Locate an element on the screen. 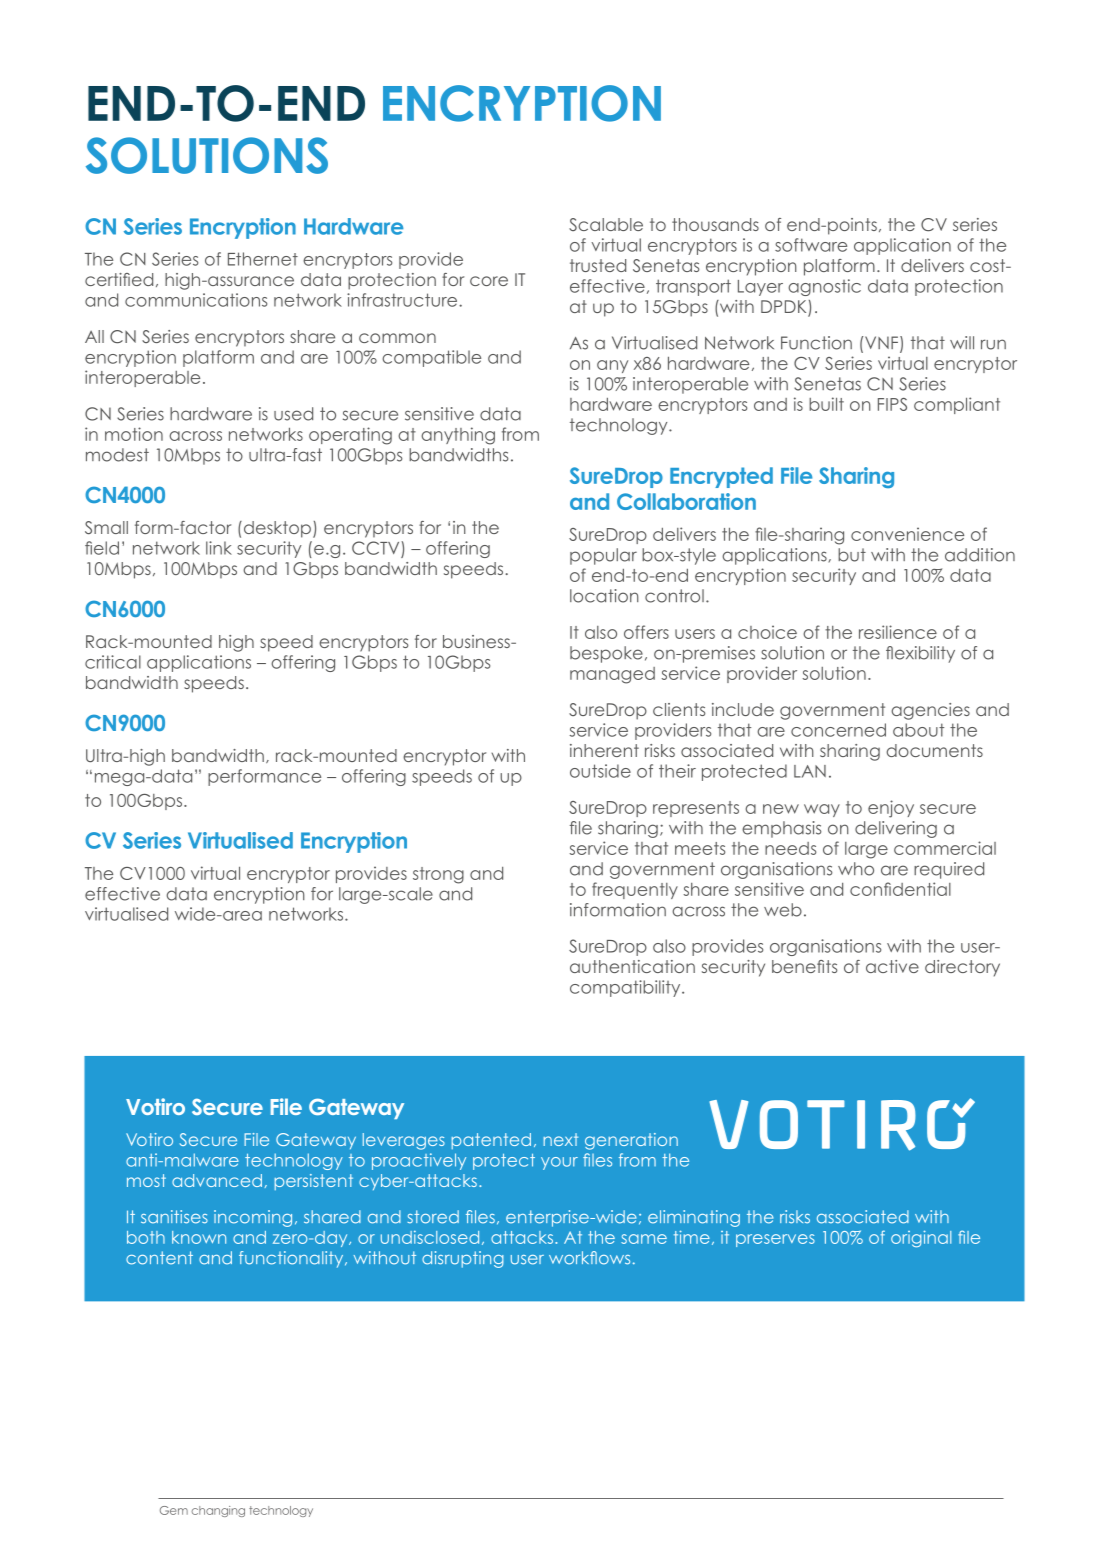  agnostic is located at coordinates (824, 287).
